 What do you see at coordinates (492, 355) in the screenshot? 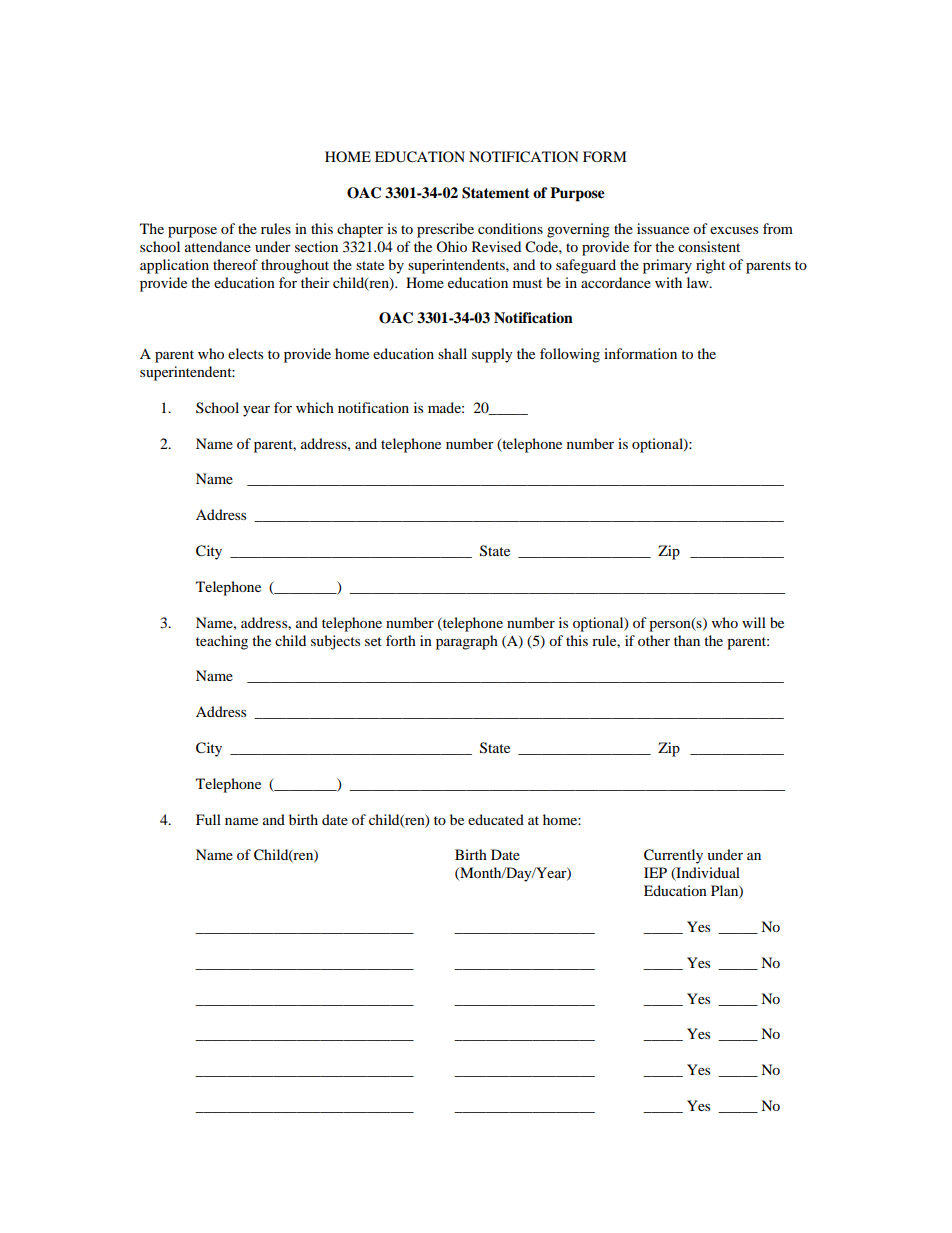
I see `supply` at bounding box center [492, 355].
